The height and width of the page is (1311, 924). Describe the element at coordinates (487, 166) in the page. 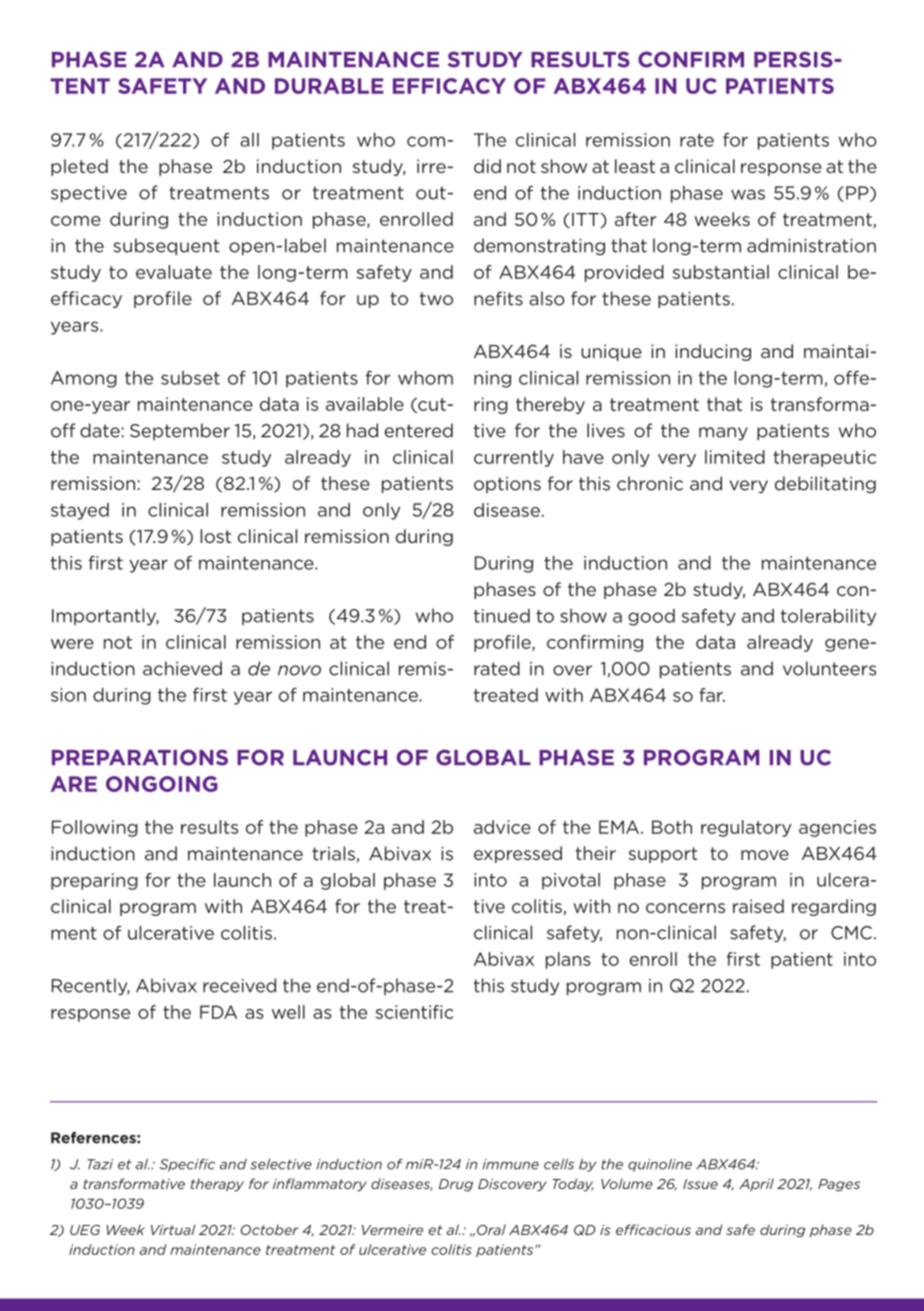

I see `did` at that location.
